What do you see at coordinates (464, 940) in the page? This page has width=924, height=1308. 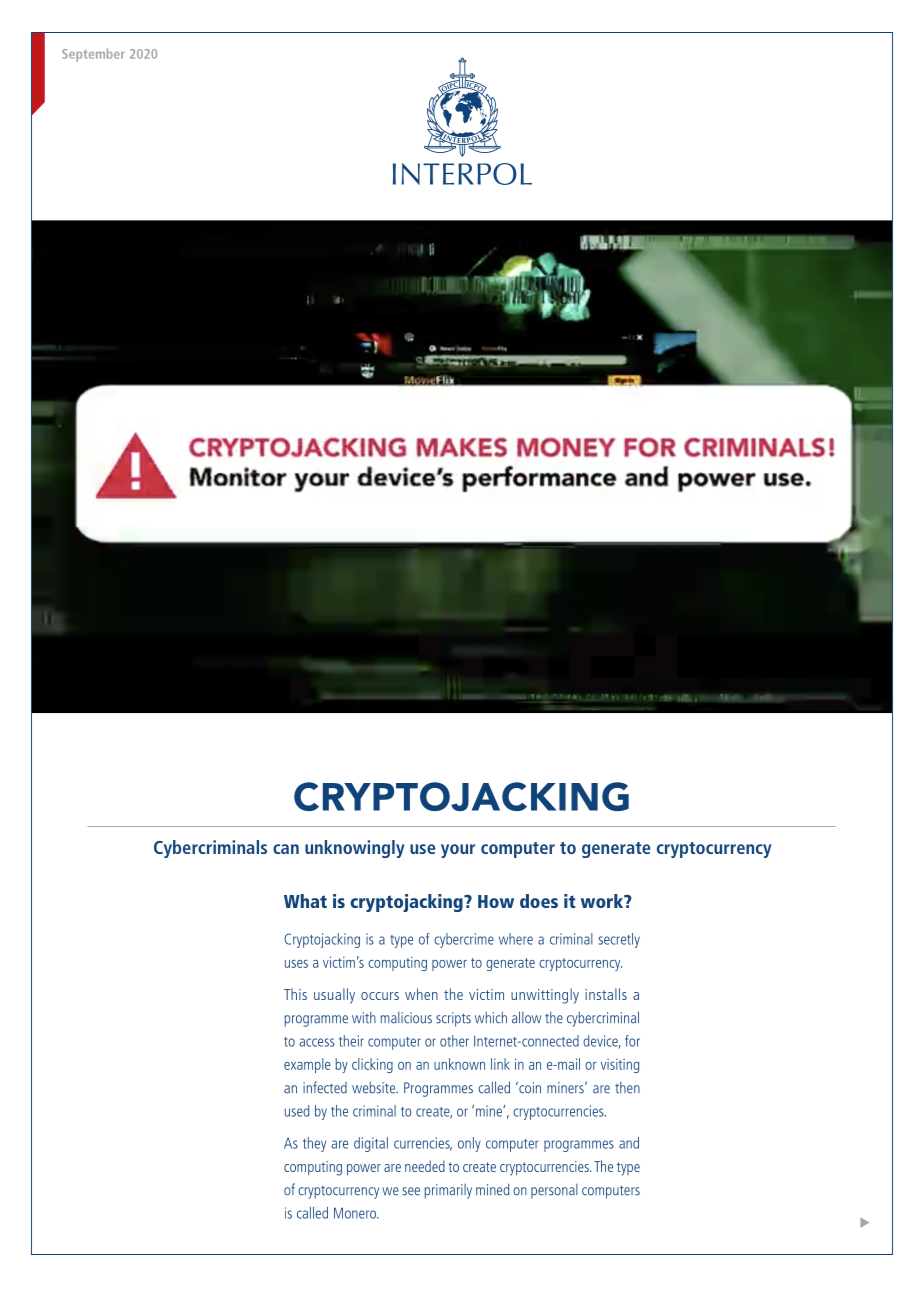 I see `cybercrime` at bounding box center [464, 940].
